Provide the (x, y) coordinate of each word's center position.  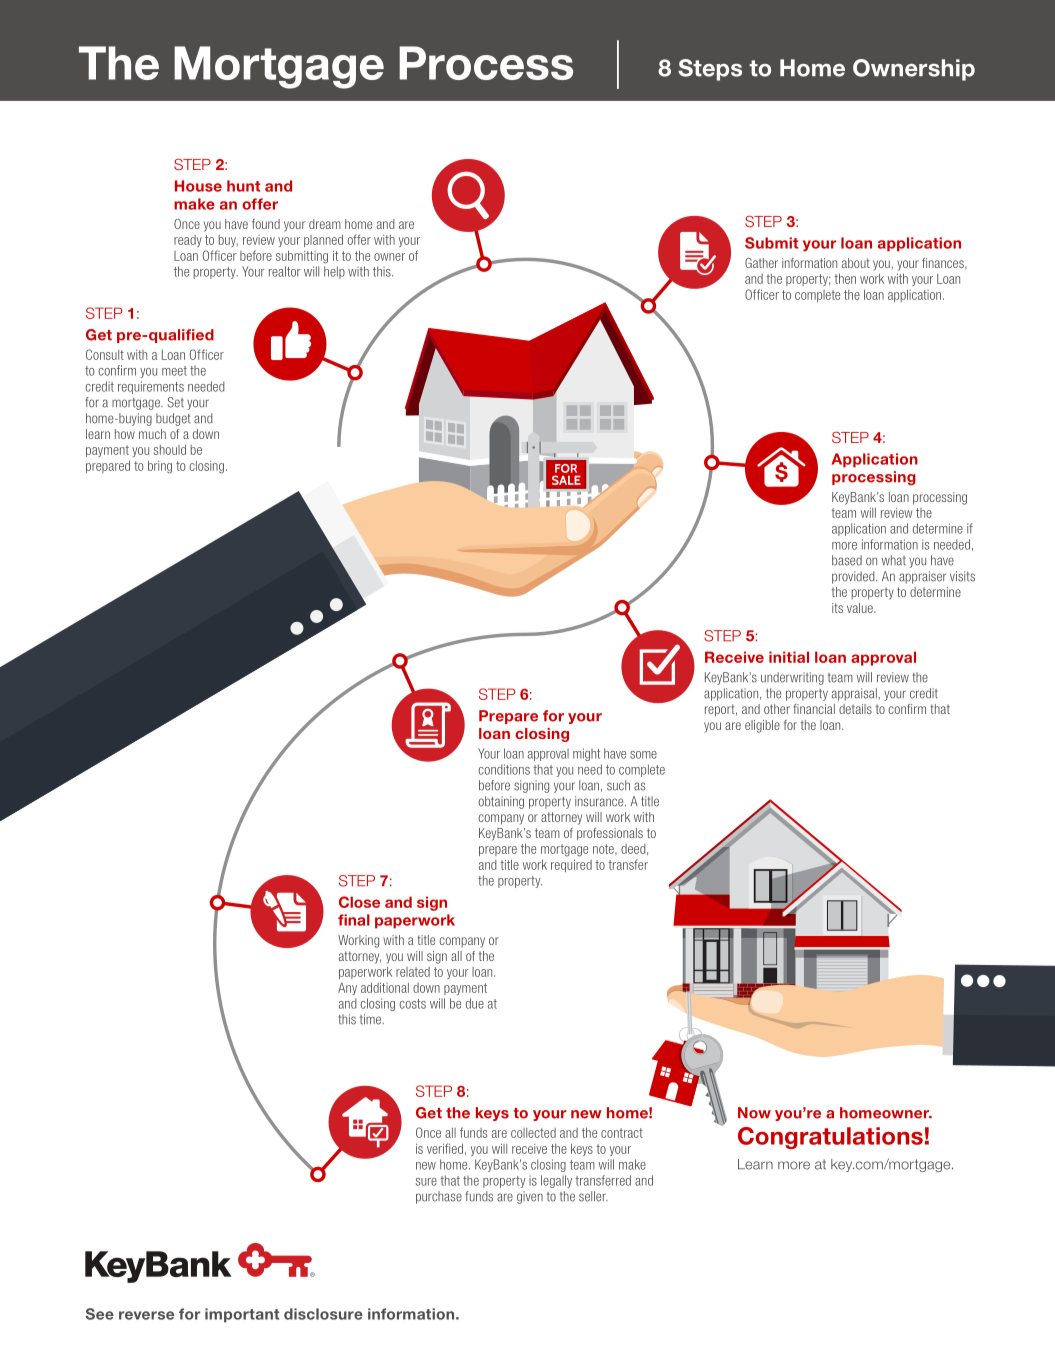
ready (188, 241)
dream (325, 224)
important (242, 1315)
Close (359, 902)
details (855, 709)
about (856, 263)
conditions (504, 769)
